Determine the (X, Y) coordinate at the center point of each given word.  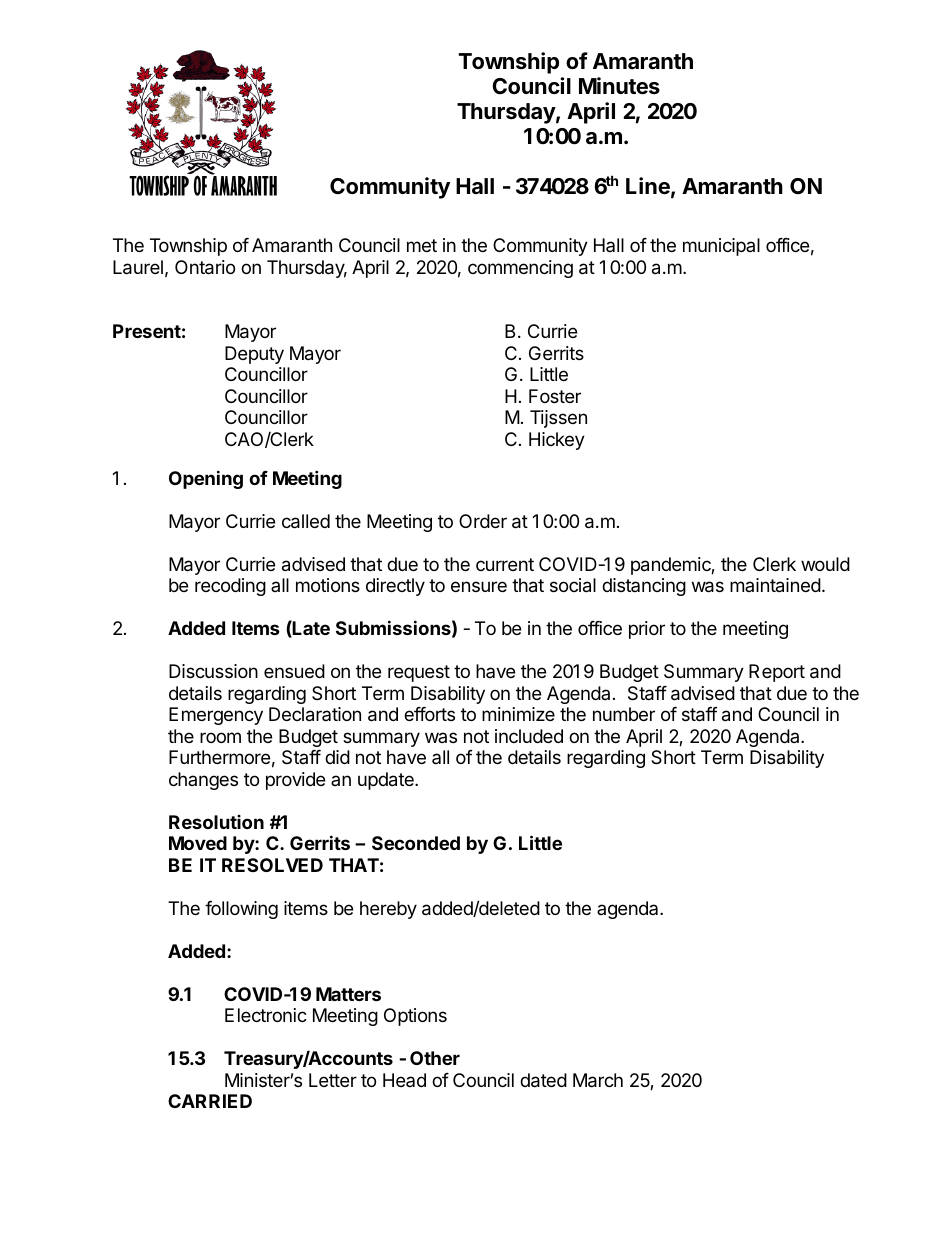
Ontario (205, 267)
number (624, 714)
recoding (230, 587)
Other (435, 1058)
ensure (479, 586)
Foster (555, 396)
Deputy (254, 355)
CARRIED (210, 1101)
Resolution (216, 822)
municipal (721, 247)
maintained (775, 585)
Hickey (557, 441)
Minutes (619, 86)
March (598, 1080)
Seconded (416, 843)
